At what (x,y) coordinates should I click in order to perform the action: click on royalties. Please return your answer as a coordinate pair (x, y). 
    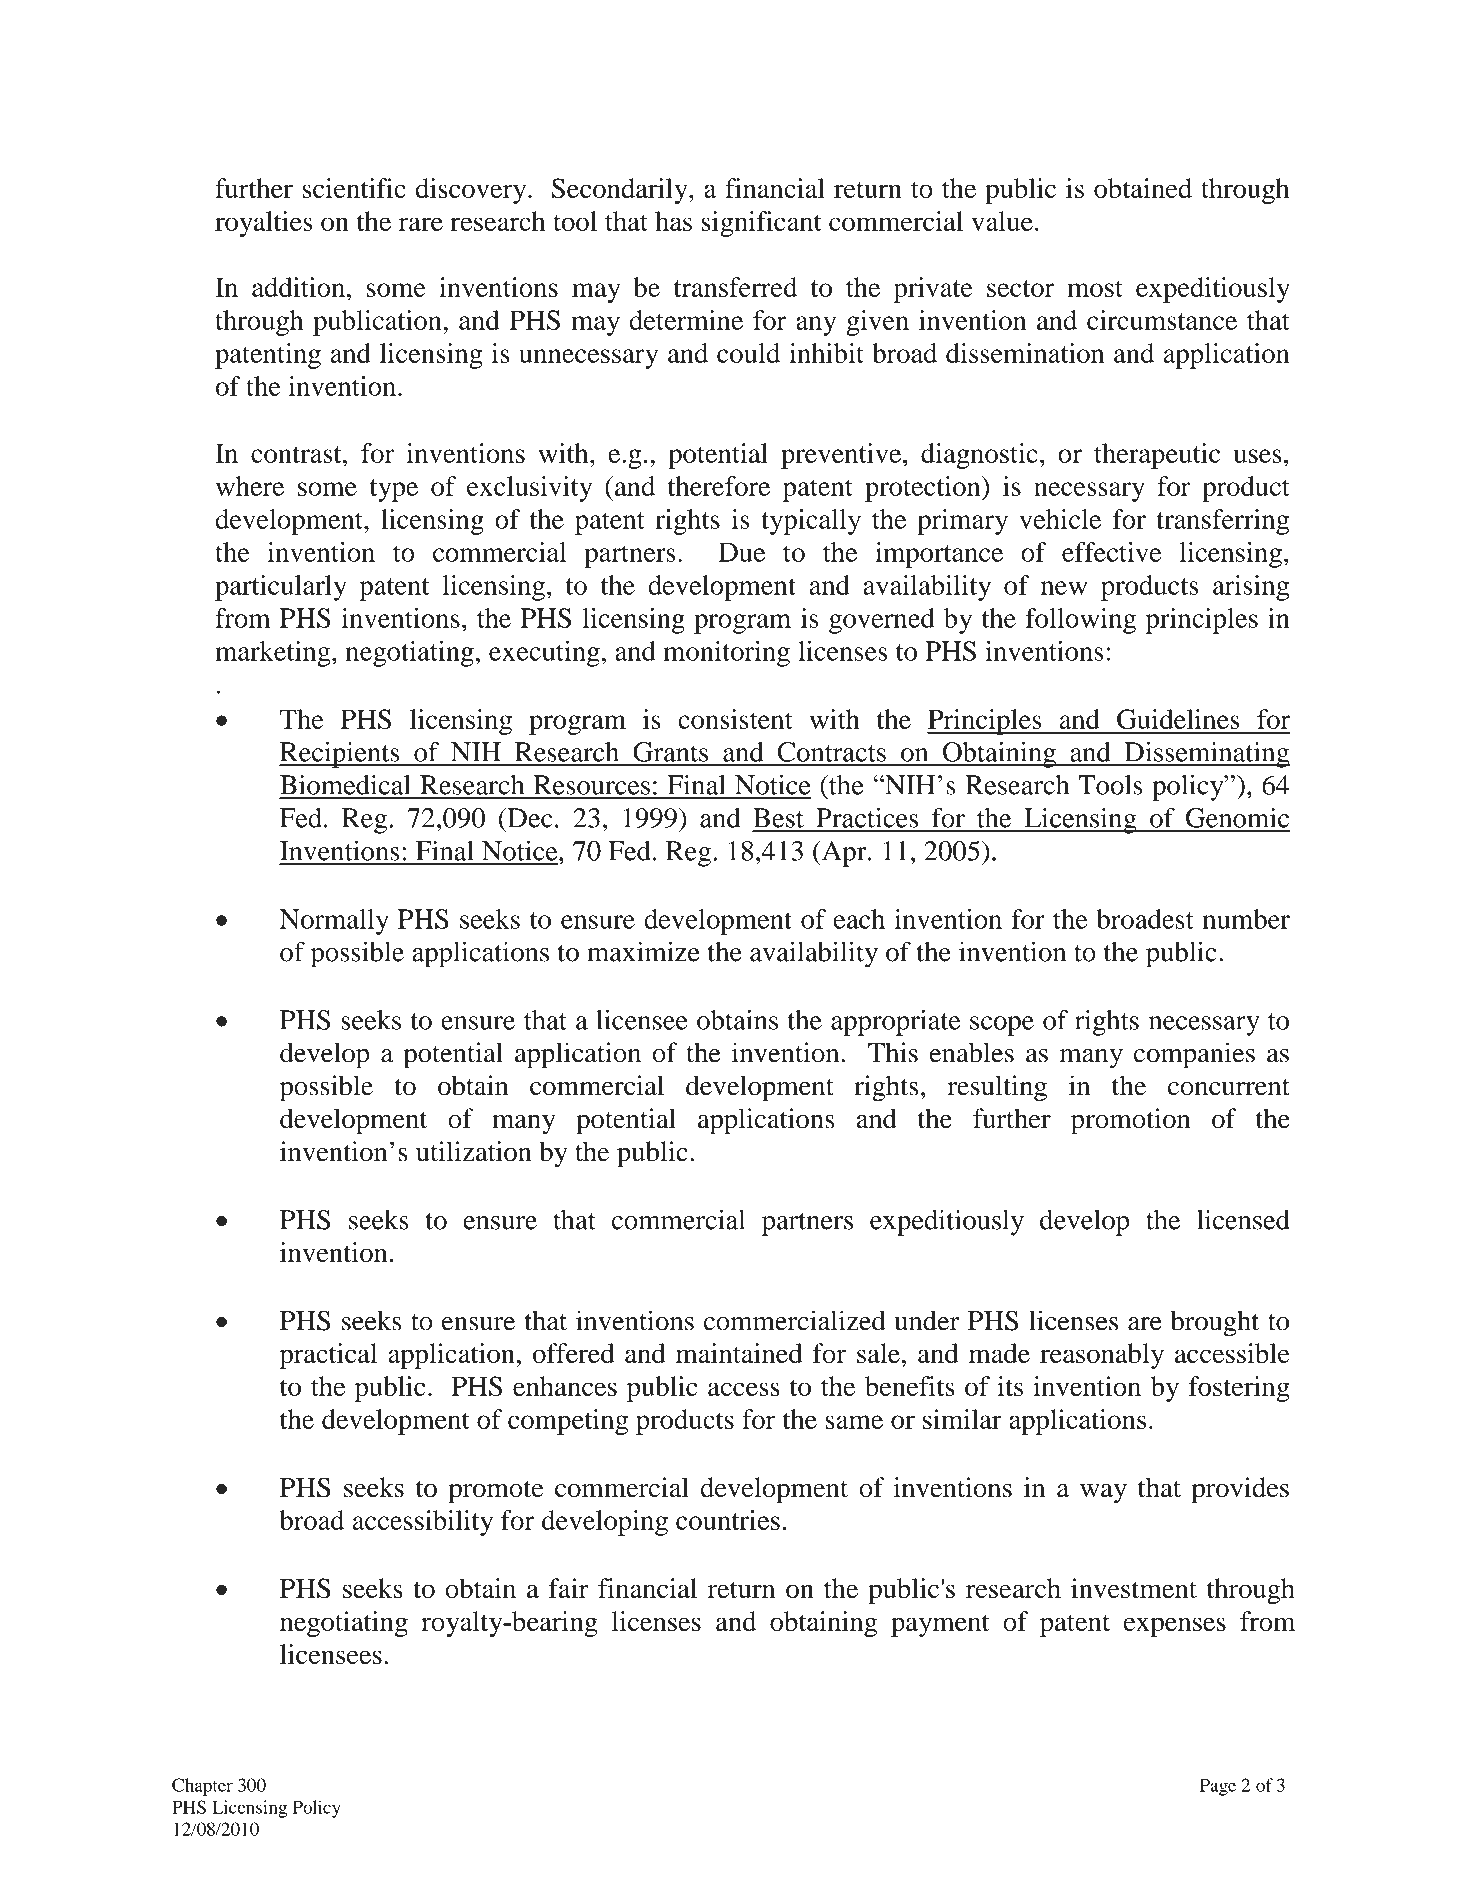
    Looking at the image, I should click on (263, 224).
